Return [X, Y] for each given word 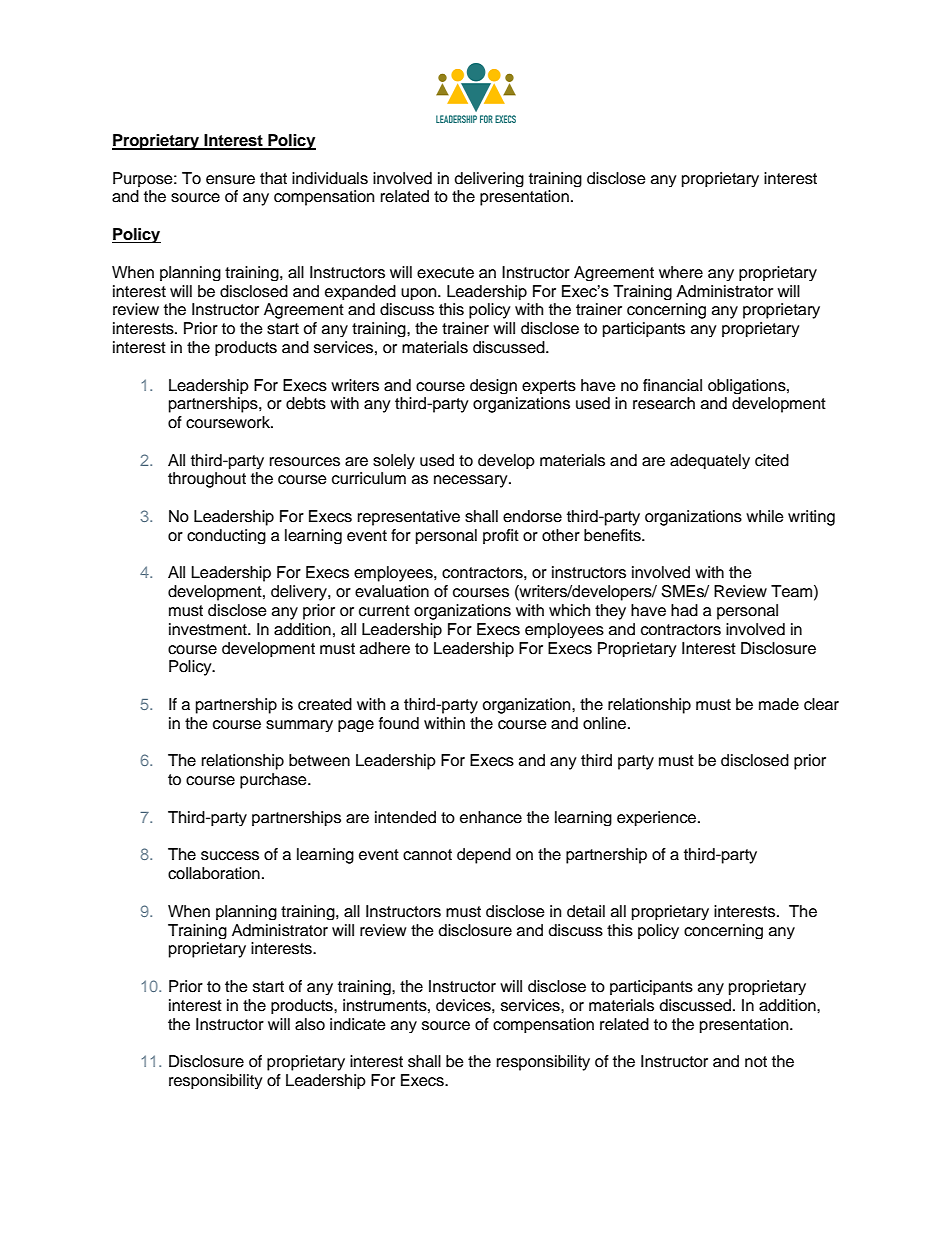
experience [658, 818]
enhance [491, 817]
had [684, 610]
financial [672, 385]
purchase [274, 781]
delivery [300, 593]
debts [306, 403]
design [493, 386]
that [273, 178]
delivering [489, 179]
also [310, 1024]
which [569, 610]
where [681, 272]
